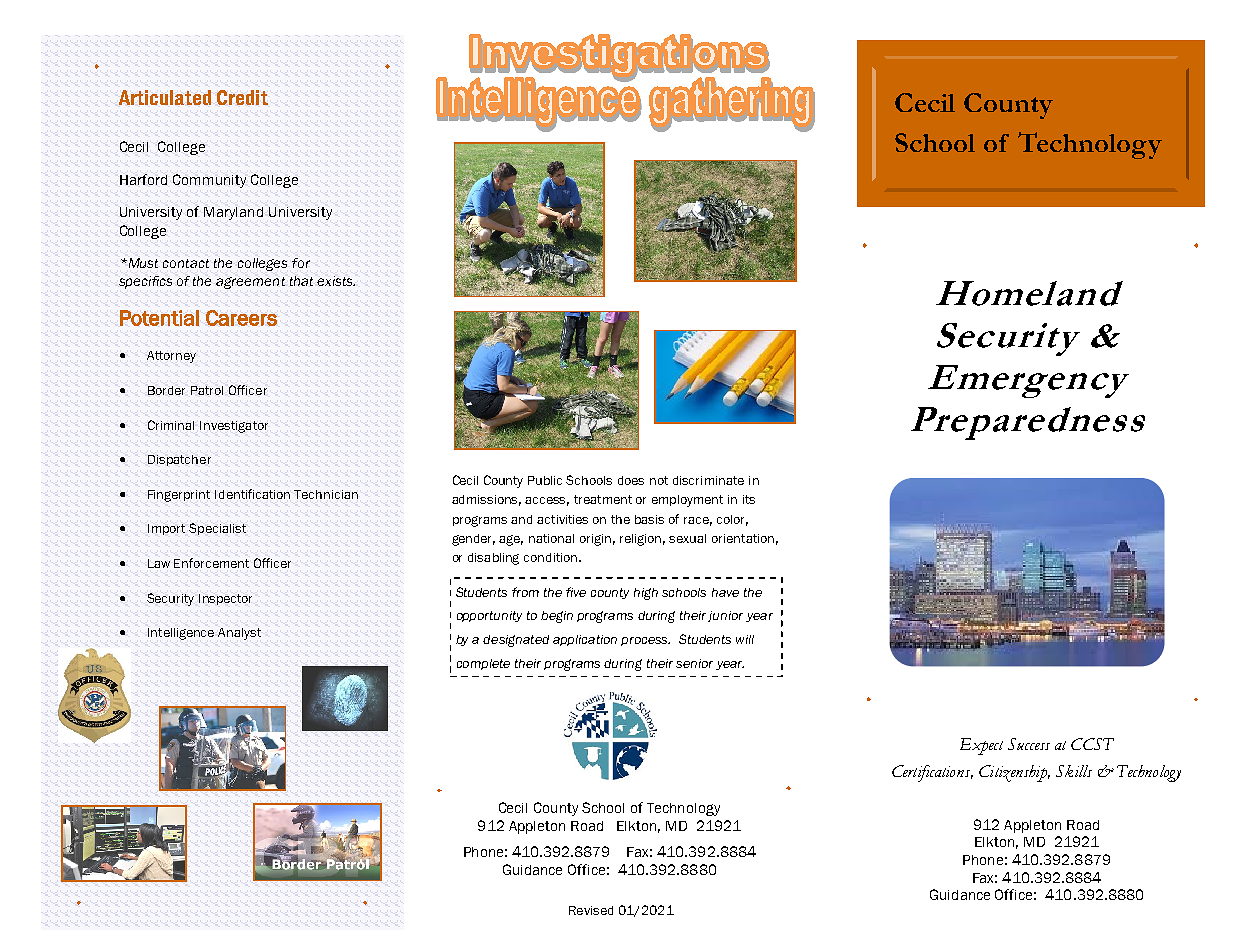 The image size is (1233, 952). Describe the element at coordinates (603, 499) in the page. I see `treatment` at that location.
